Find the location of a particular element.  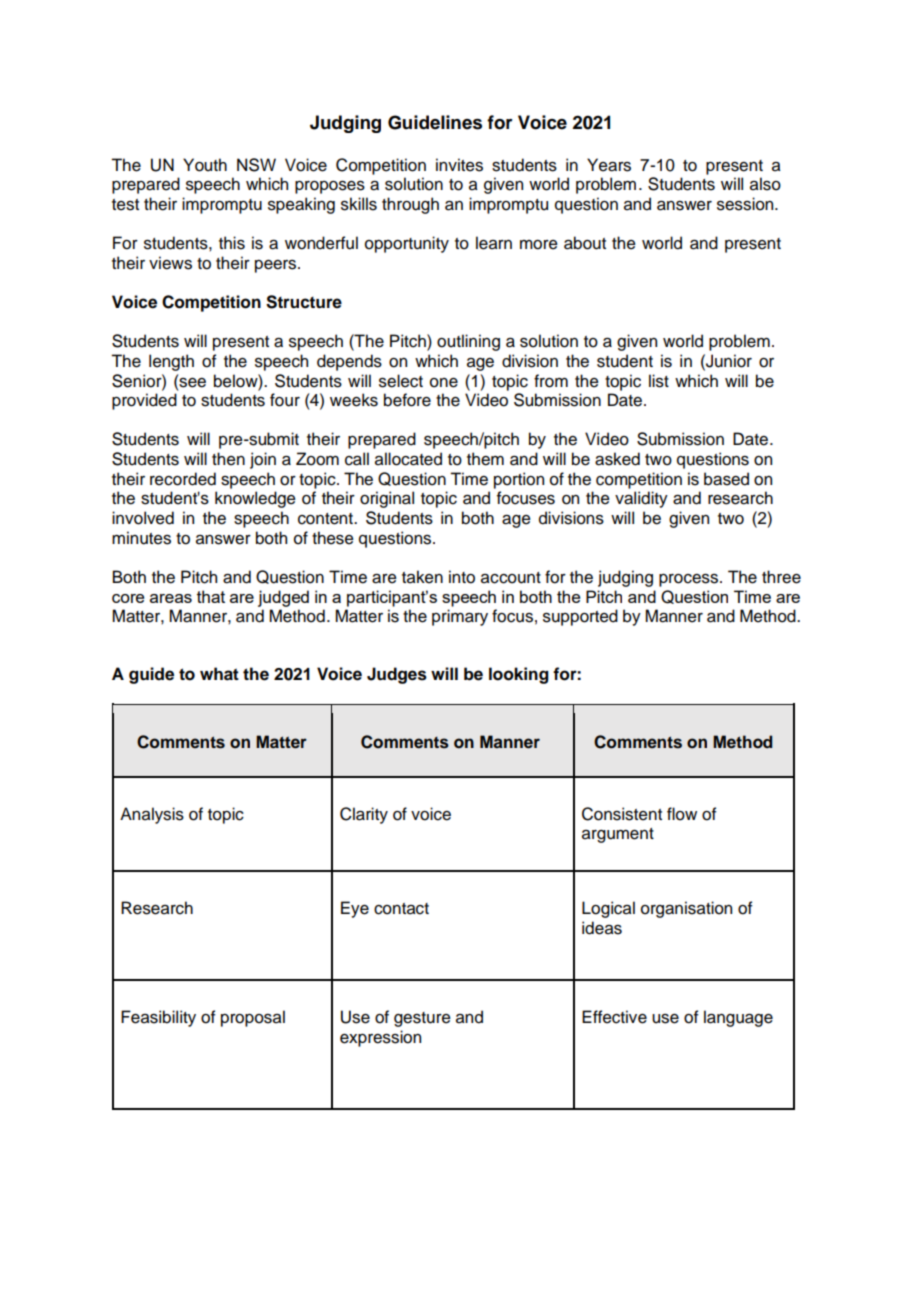

primary is located at coordinates (460, 617).
